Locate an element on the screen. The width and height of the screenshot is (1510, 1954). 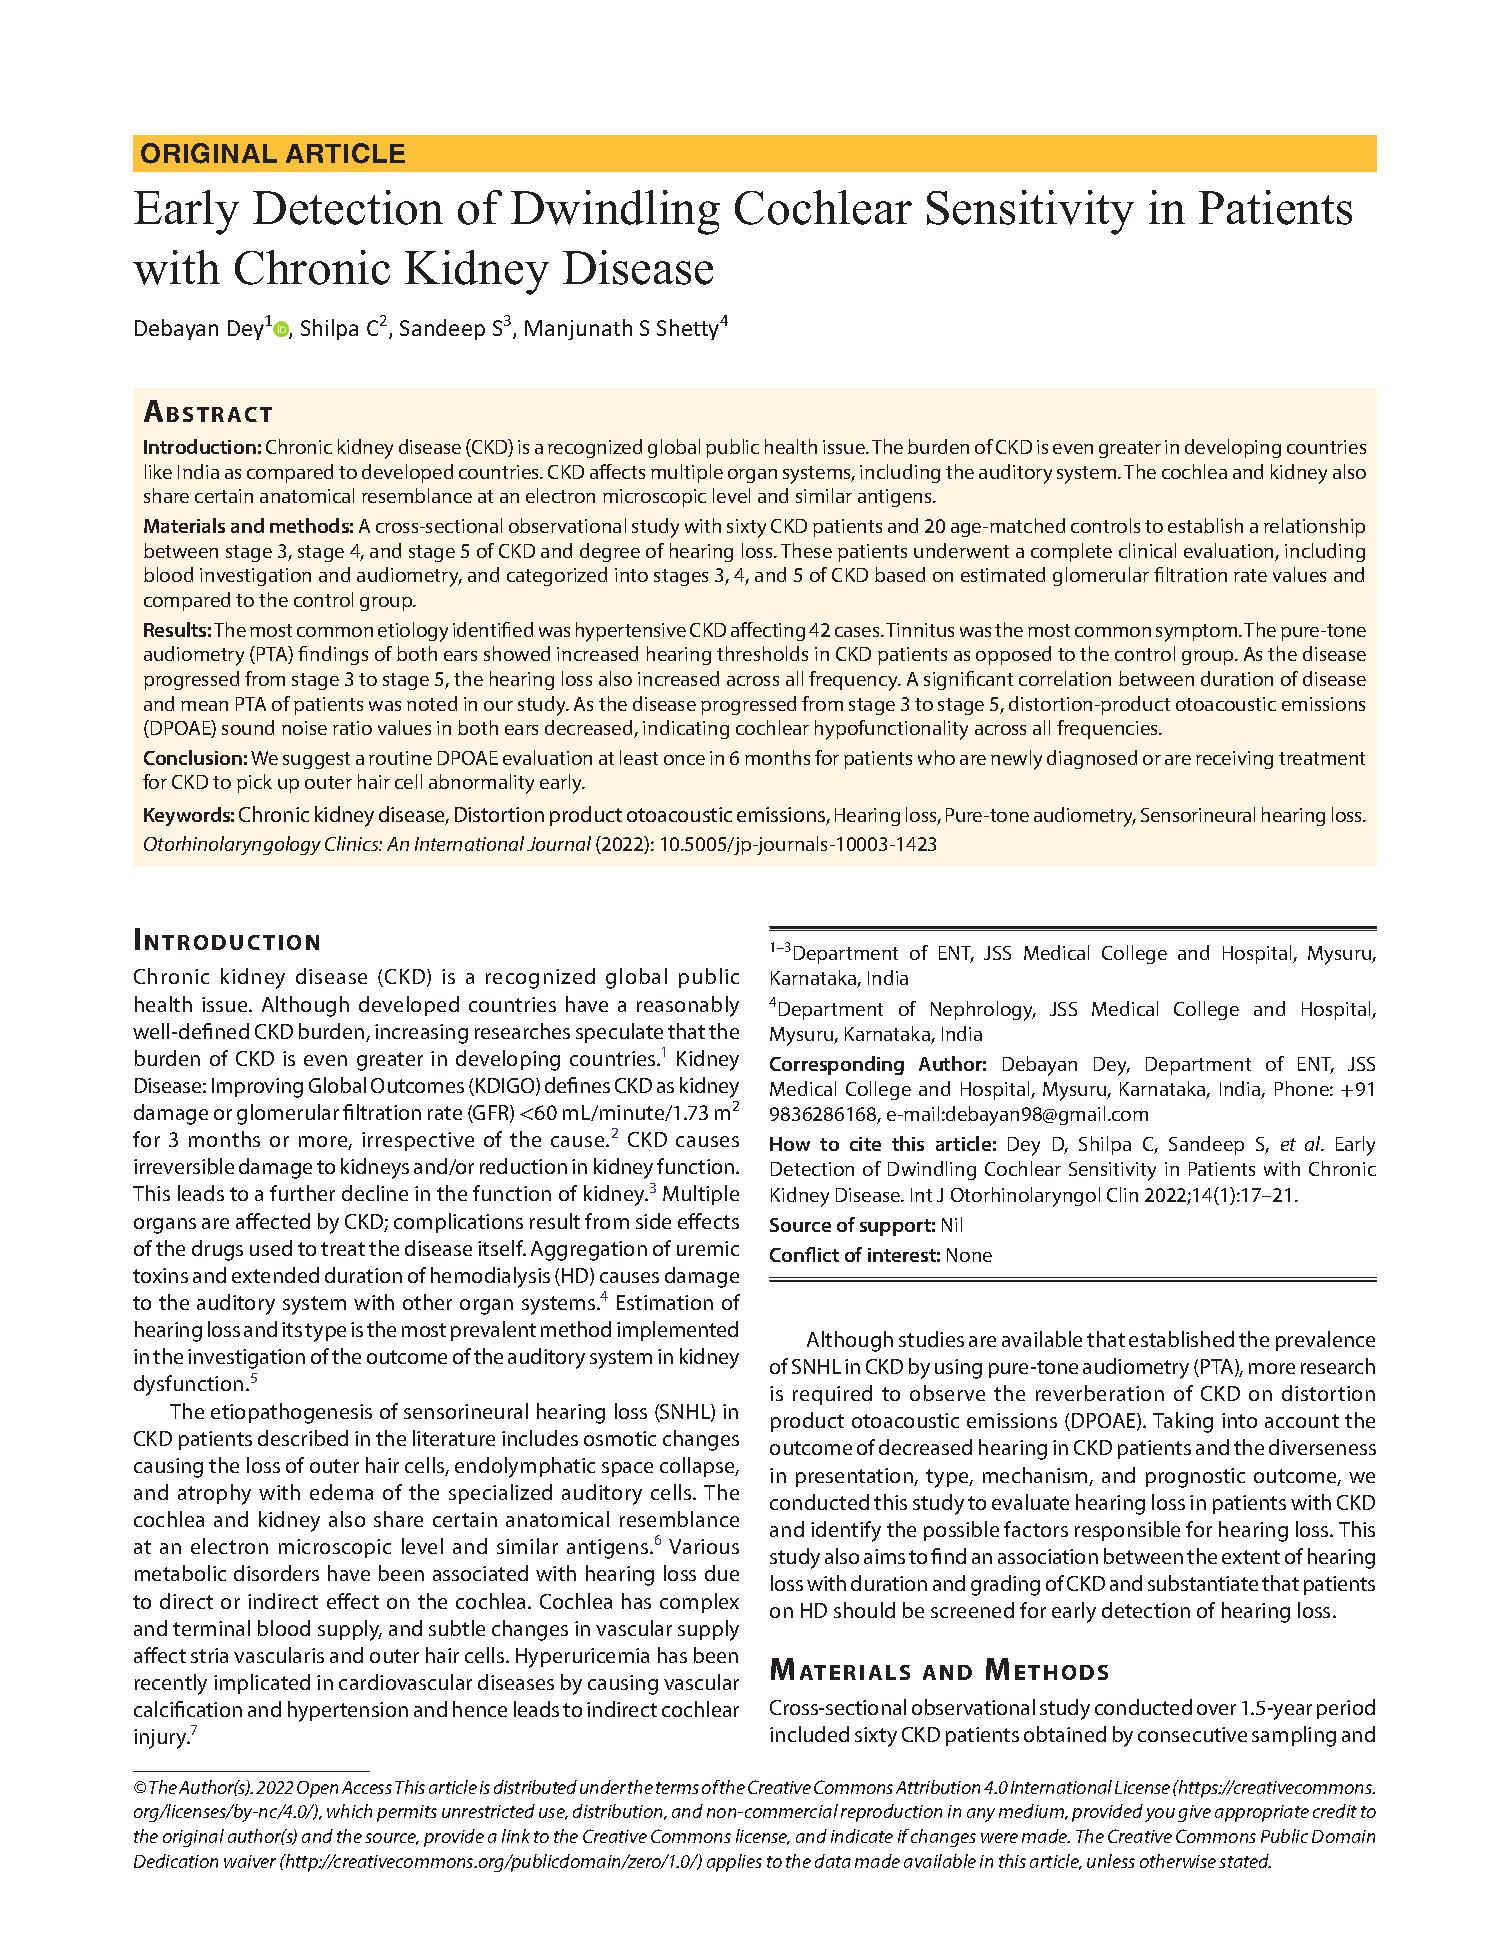
implemented is located at coordinates (677, 1331).
